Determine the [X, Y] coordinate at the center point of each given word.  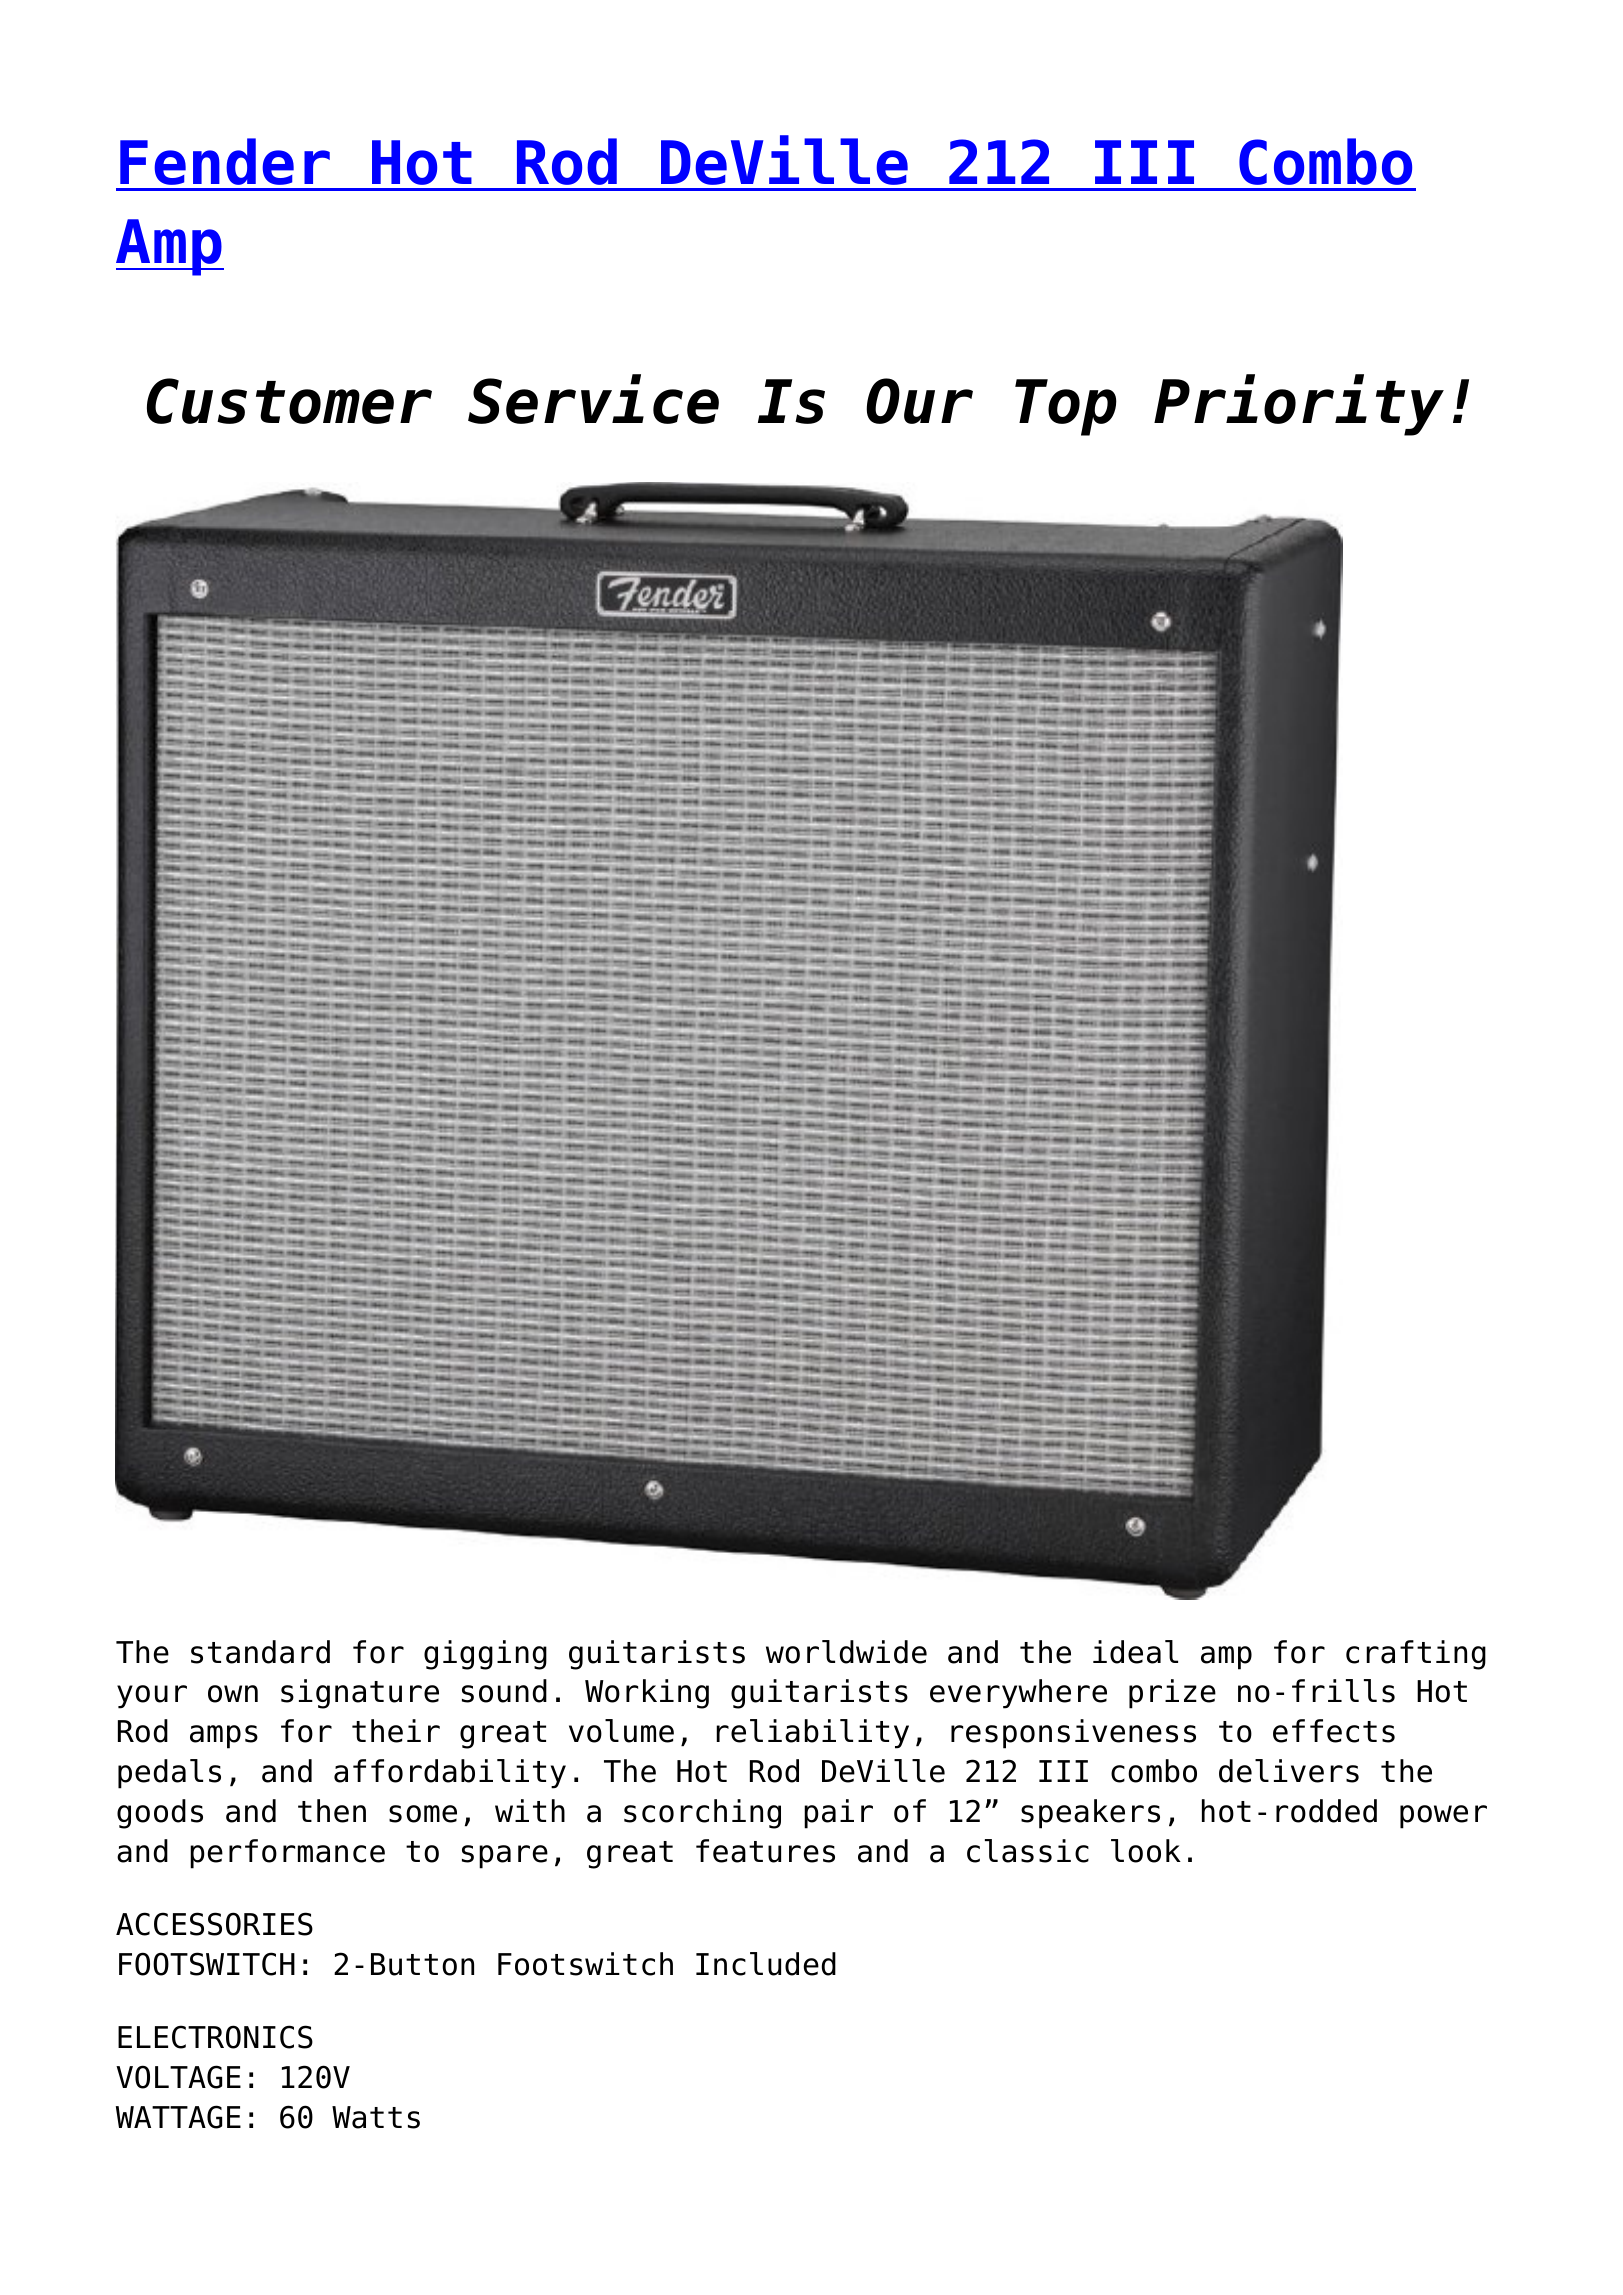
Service [593, 399]
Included [766, 1964]
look [1146, 1851]
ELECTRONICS [215, 2037]
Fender [225, 161]
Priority [1299, 405]
